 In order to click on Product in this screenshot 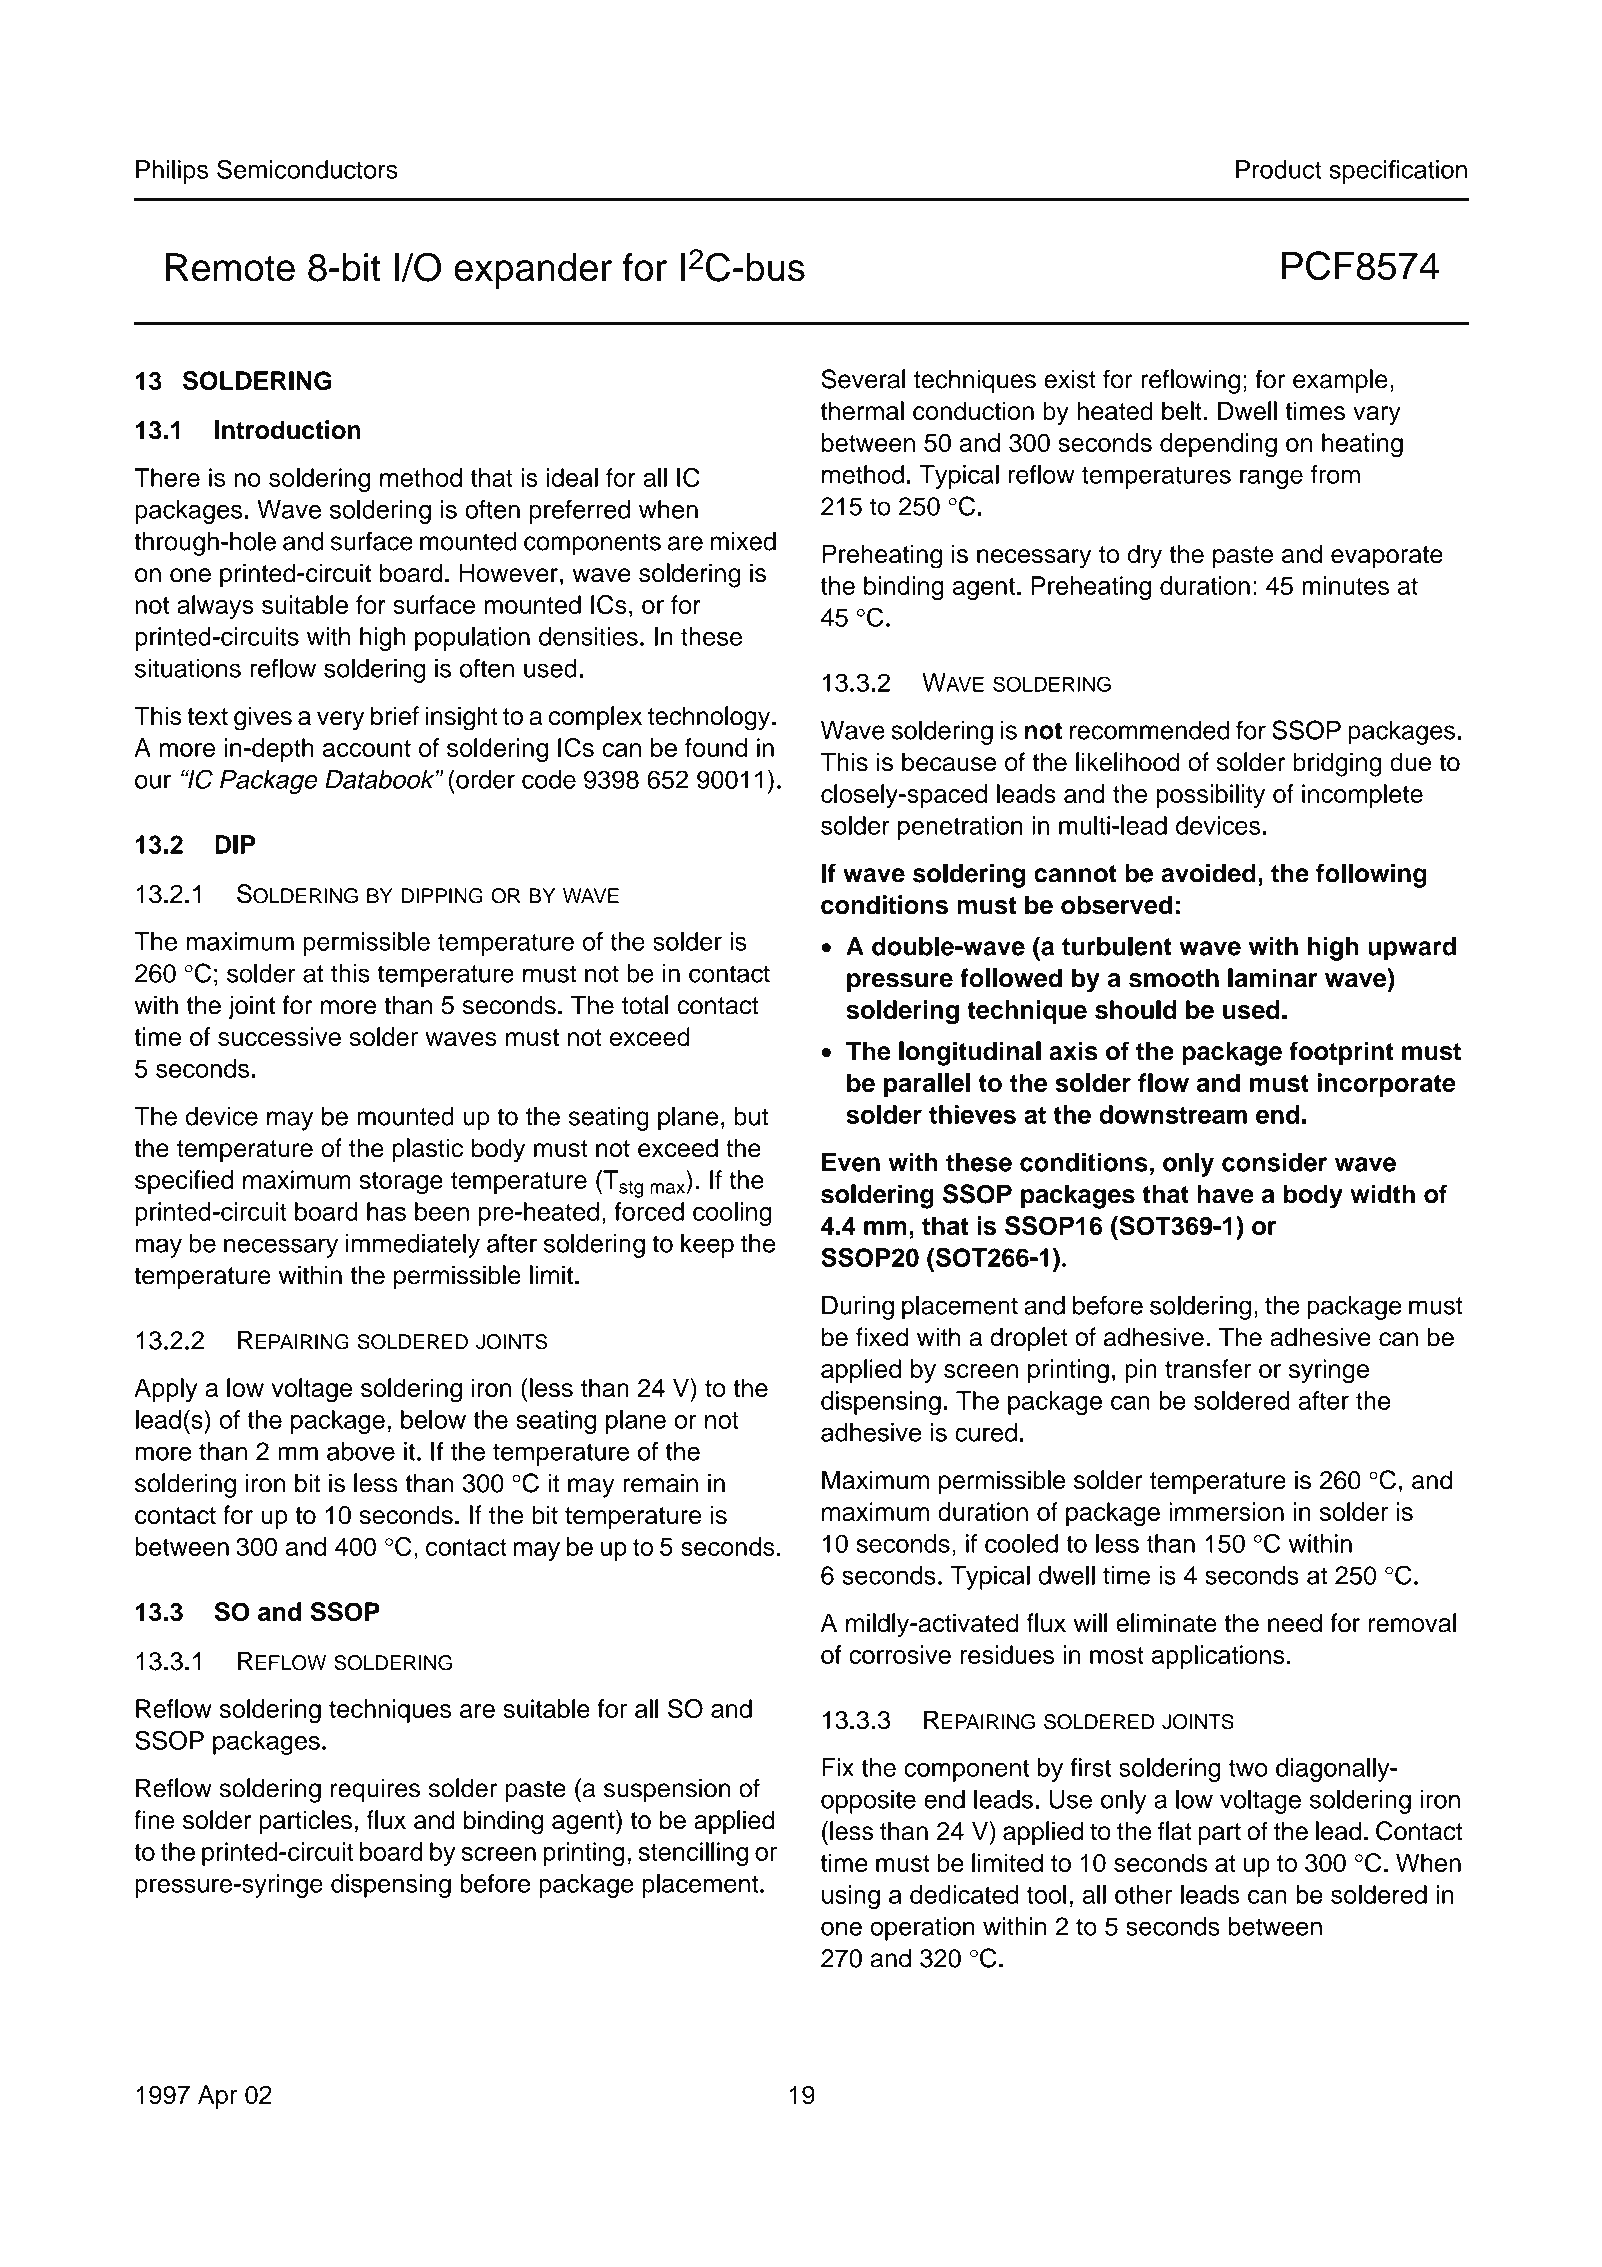, I will do `click(1278, 169)`.
